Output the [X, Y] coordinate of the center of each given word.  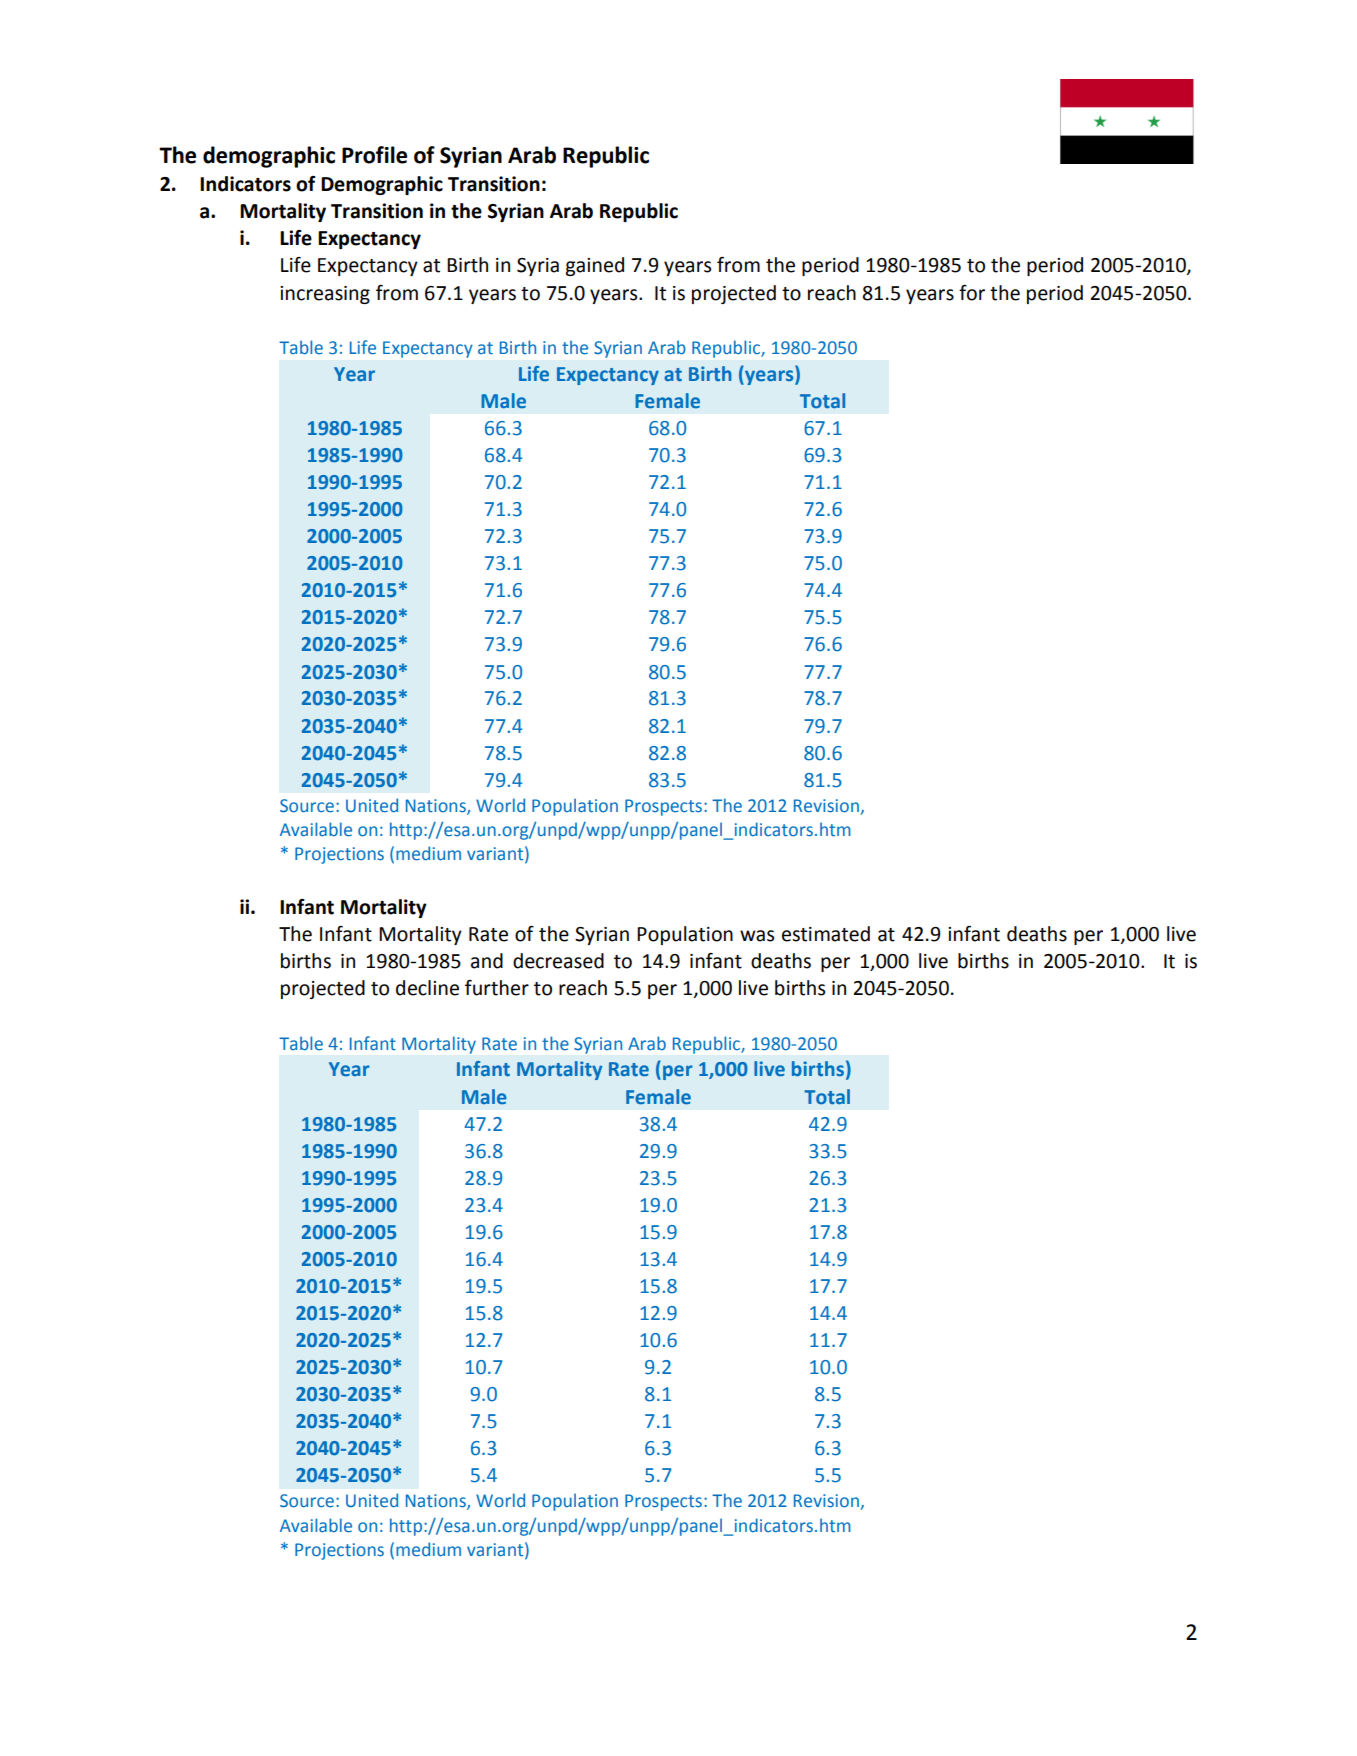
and [487, 961]
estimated [826, 934]
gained [595, 266]
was [757, 936]
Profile [374, 155]
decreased [558, 961]
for [972, 293]
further [497, 988]
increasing [325, 295]
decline [427, 988]
